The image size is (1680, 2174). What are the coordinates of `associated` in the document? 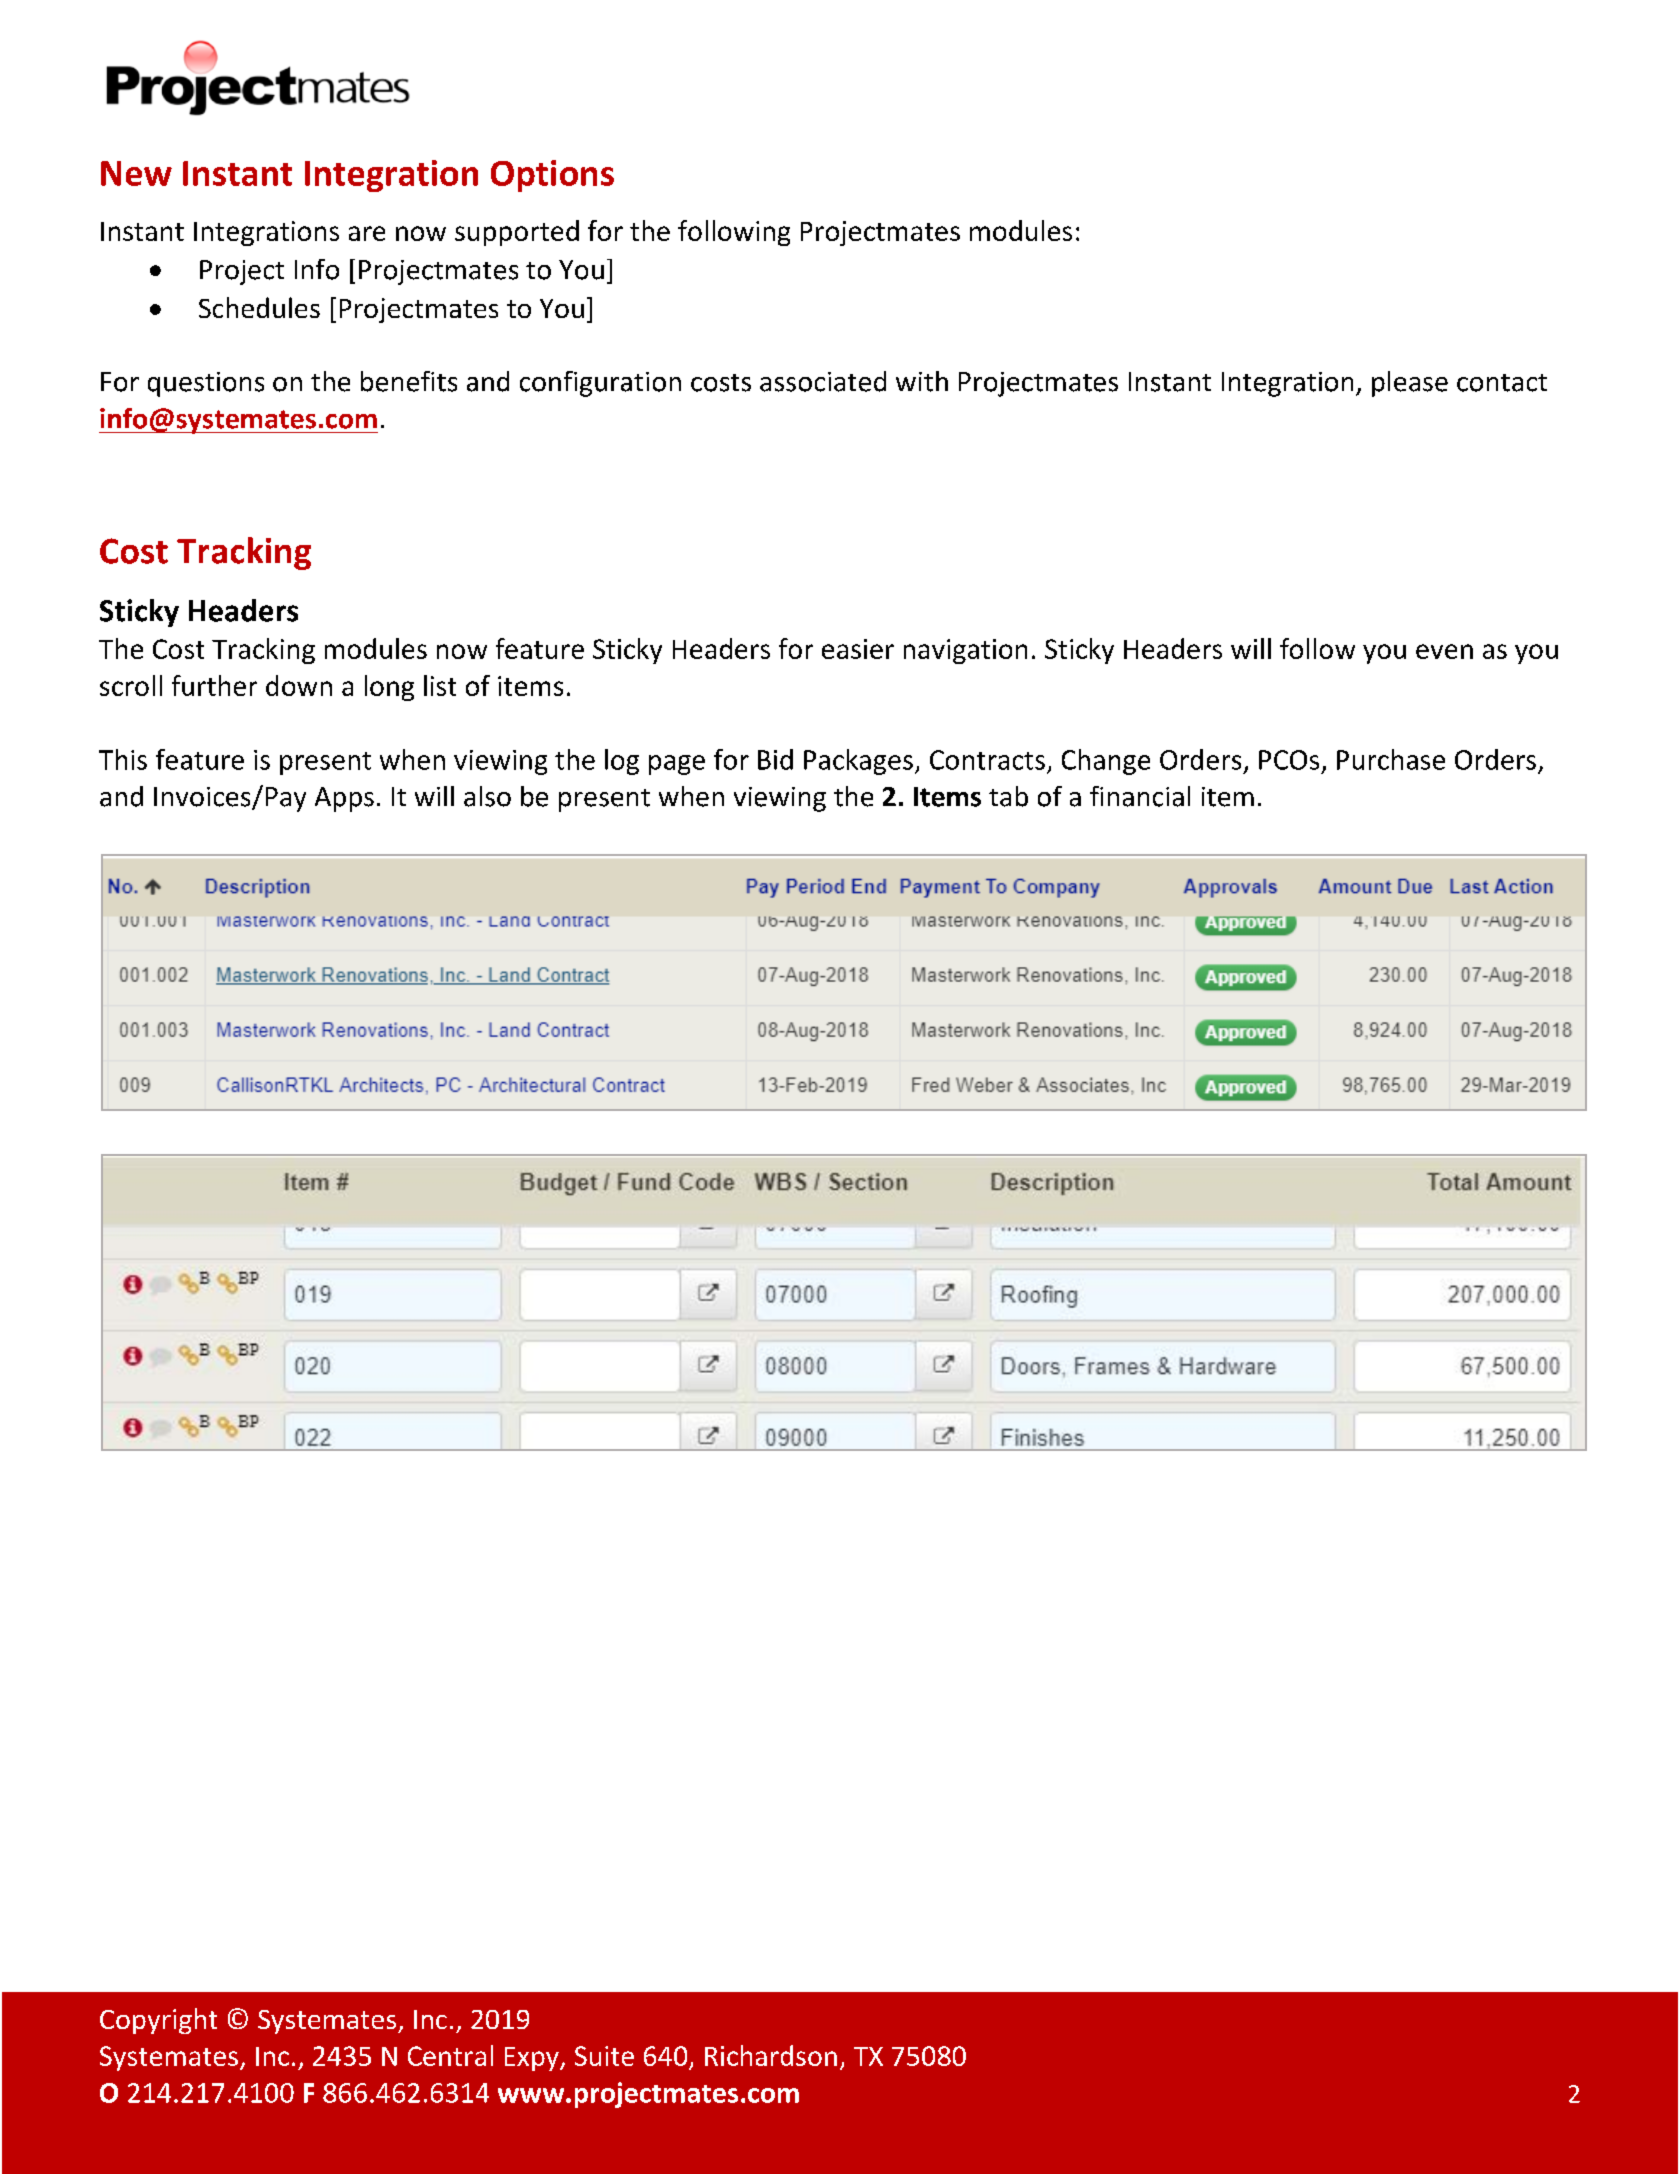 It's located at (823, 381).
